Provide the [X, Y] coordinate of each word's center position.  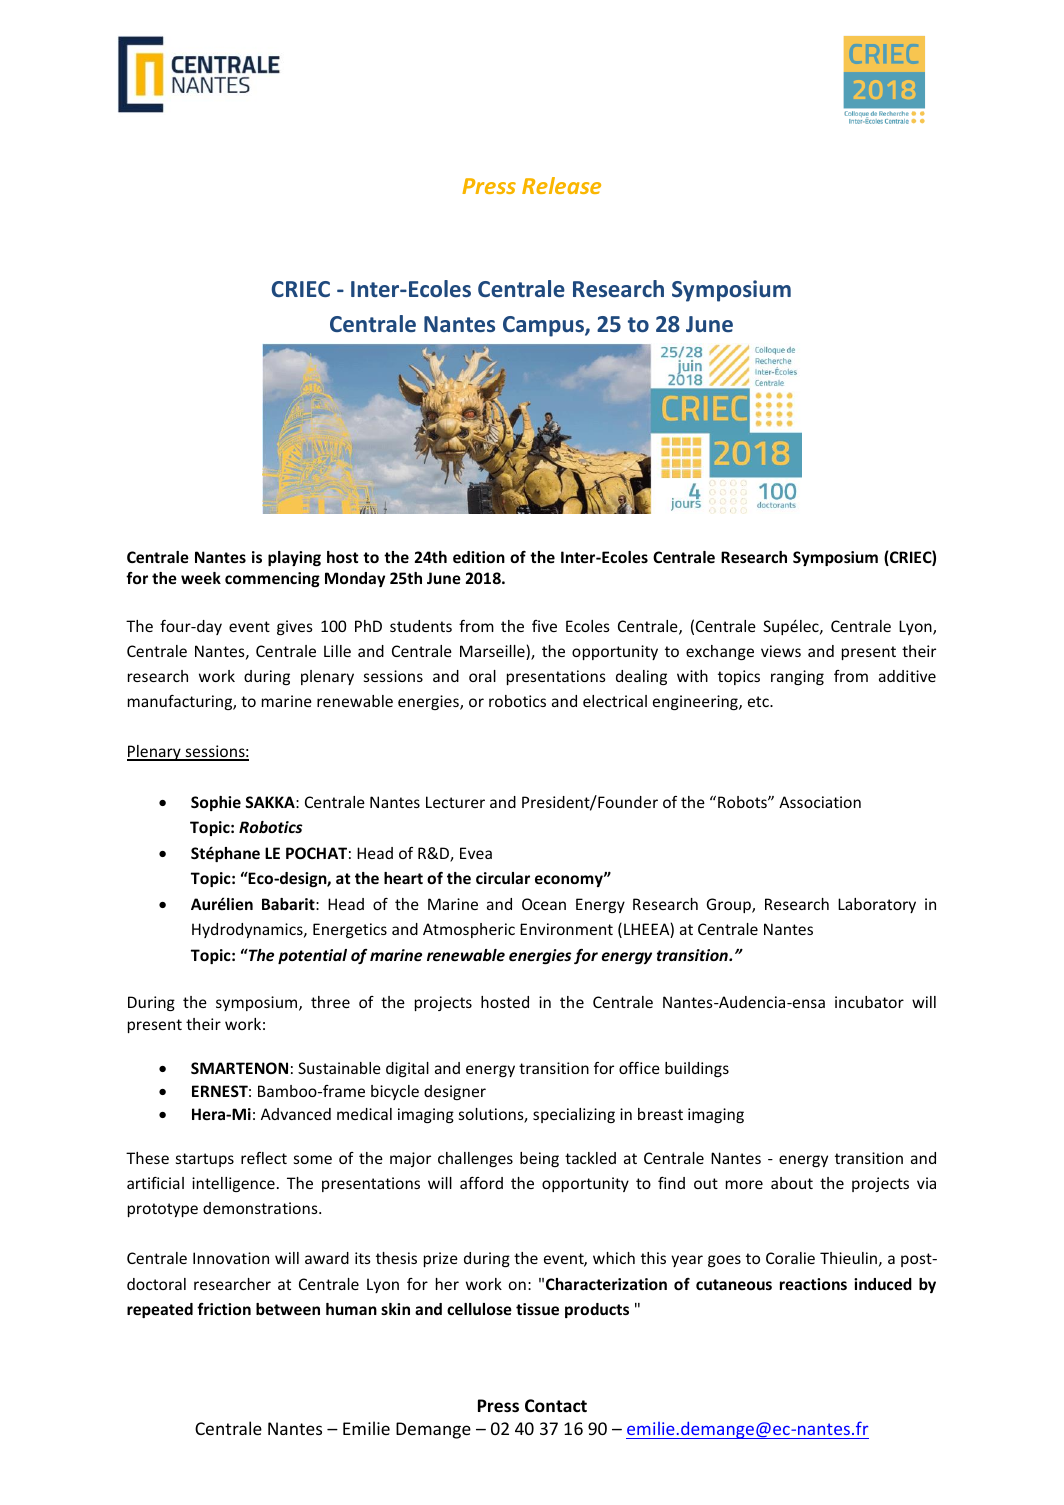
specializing [574, 1115]
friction [224, 1309]
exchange [720, 652]
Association [820, 802]
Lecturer [455, 802]
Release [561, 185]
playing [294, 558]
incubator [869, 1002]
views [781, 651]
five [544, 626]
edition [479, 557]
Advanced [296, 1114]
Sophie [216, 803]
